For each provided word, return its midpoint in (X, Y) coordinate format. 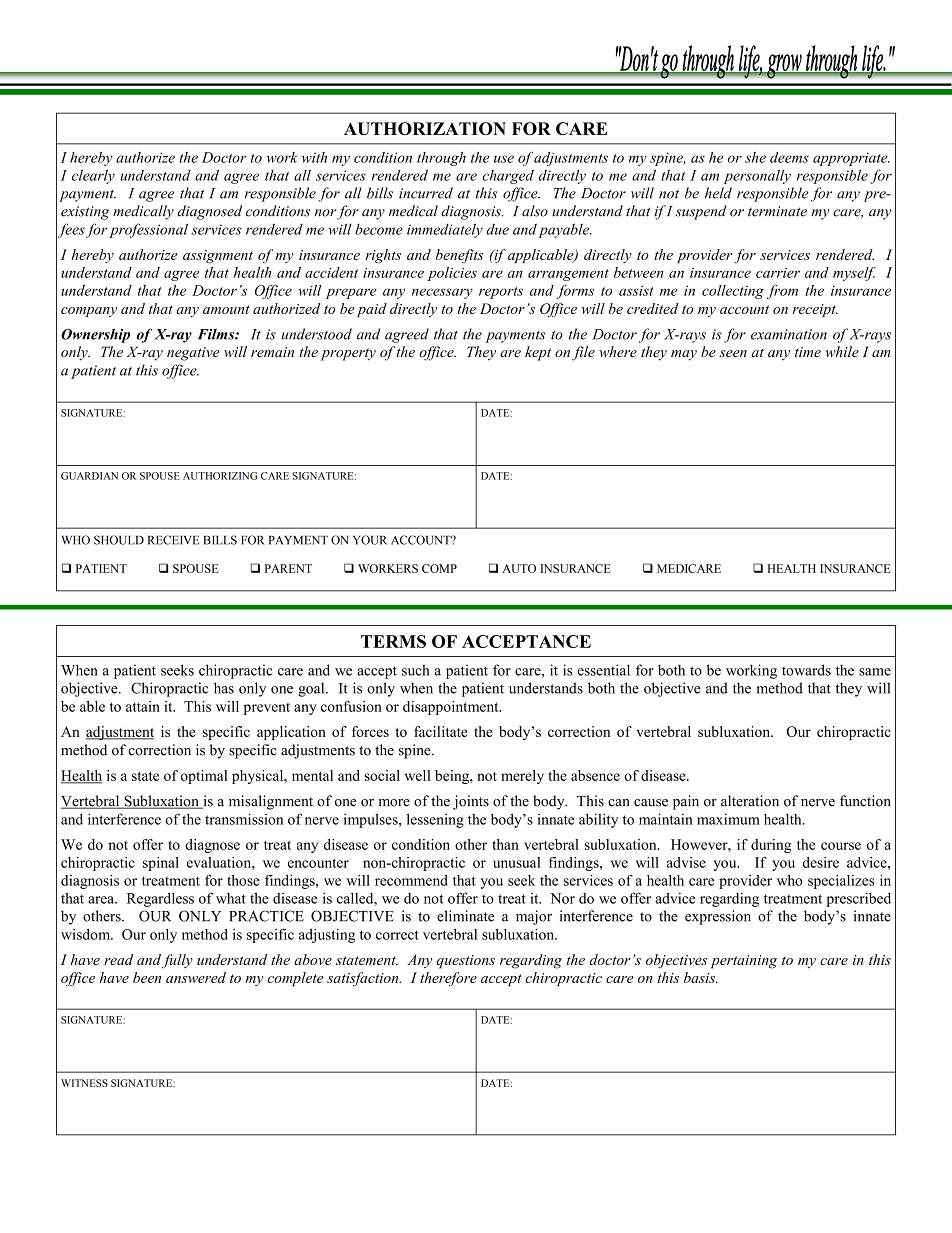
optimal (204, 777)
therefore (448, 979)
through (441, 159)
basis (700, 977)
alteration (750, 801)
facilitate (440, 731)
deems (789, 157)
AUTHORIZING (220, 476)
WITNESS (84, 1083)
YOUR (370, 540)
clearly (93, 176)
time (808, 352)
